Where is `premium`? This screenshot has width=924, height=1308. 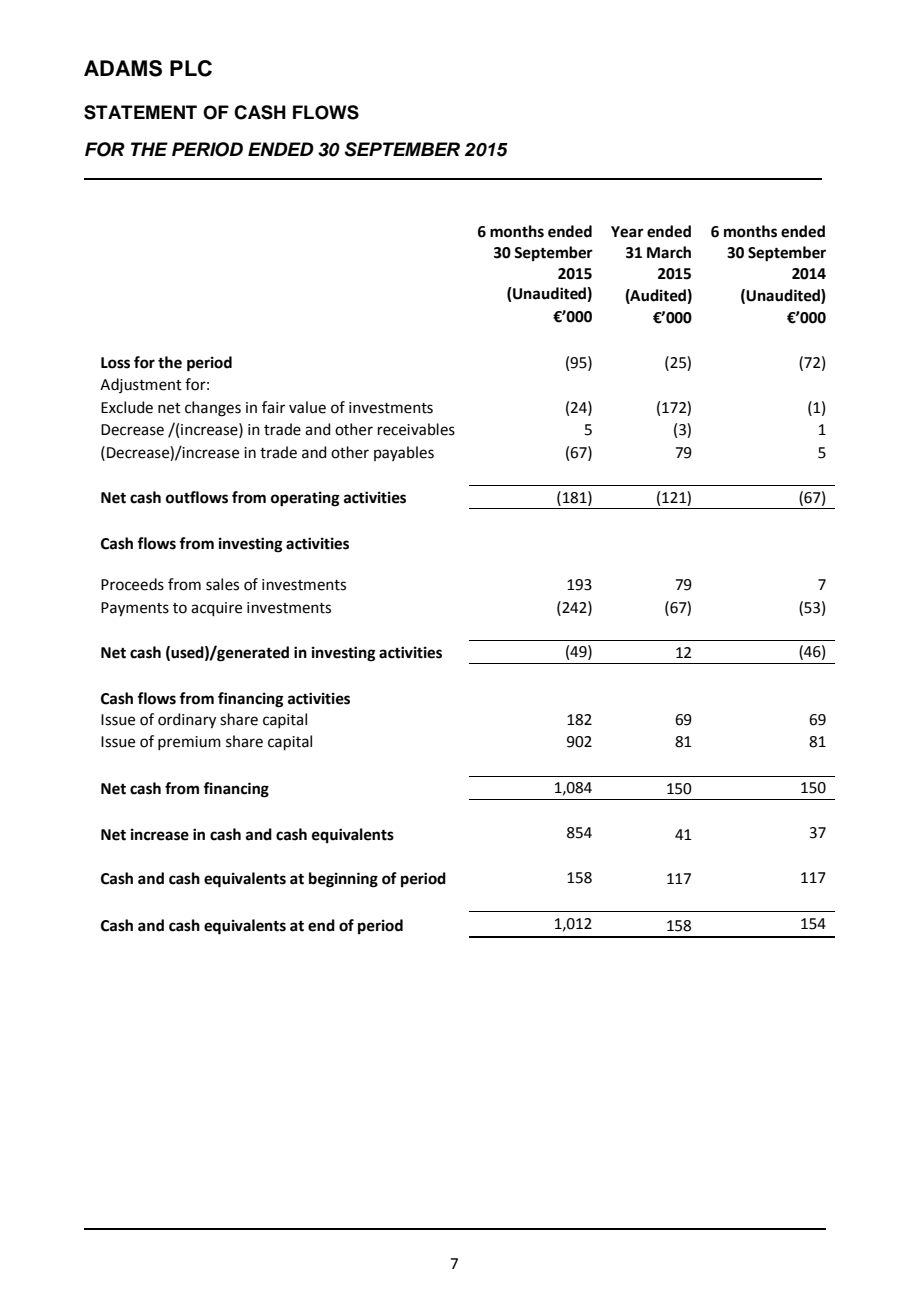 premium is located at coordinates (189, 743).
